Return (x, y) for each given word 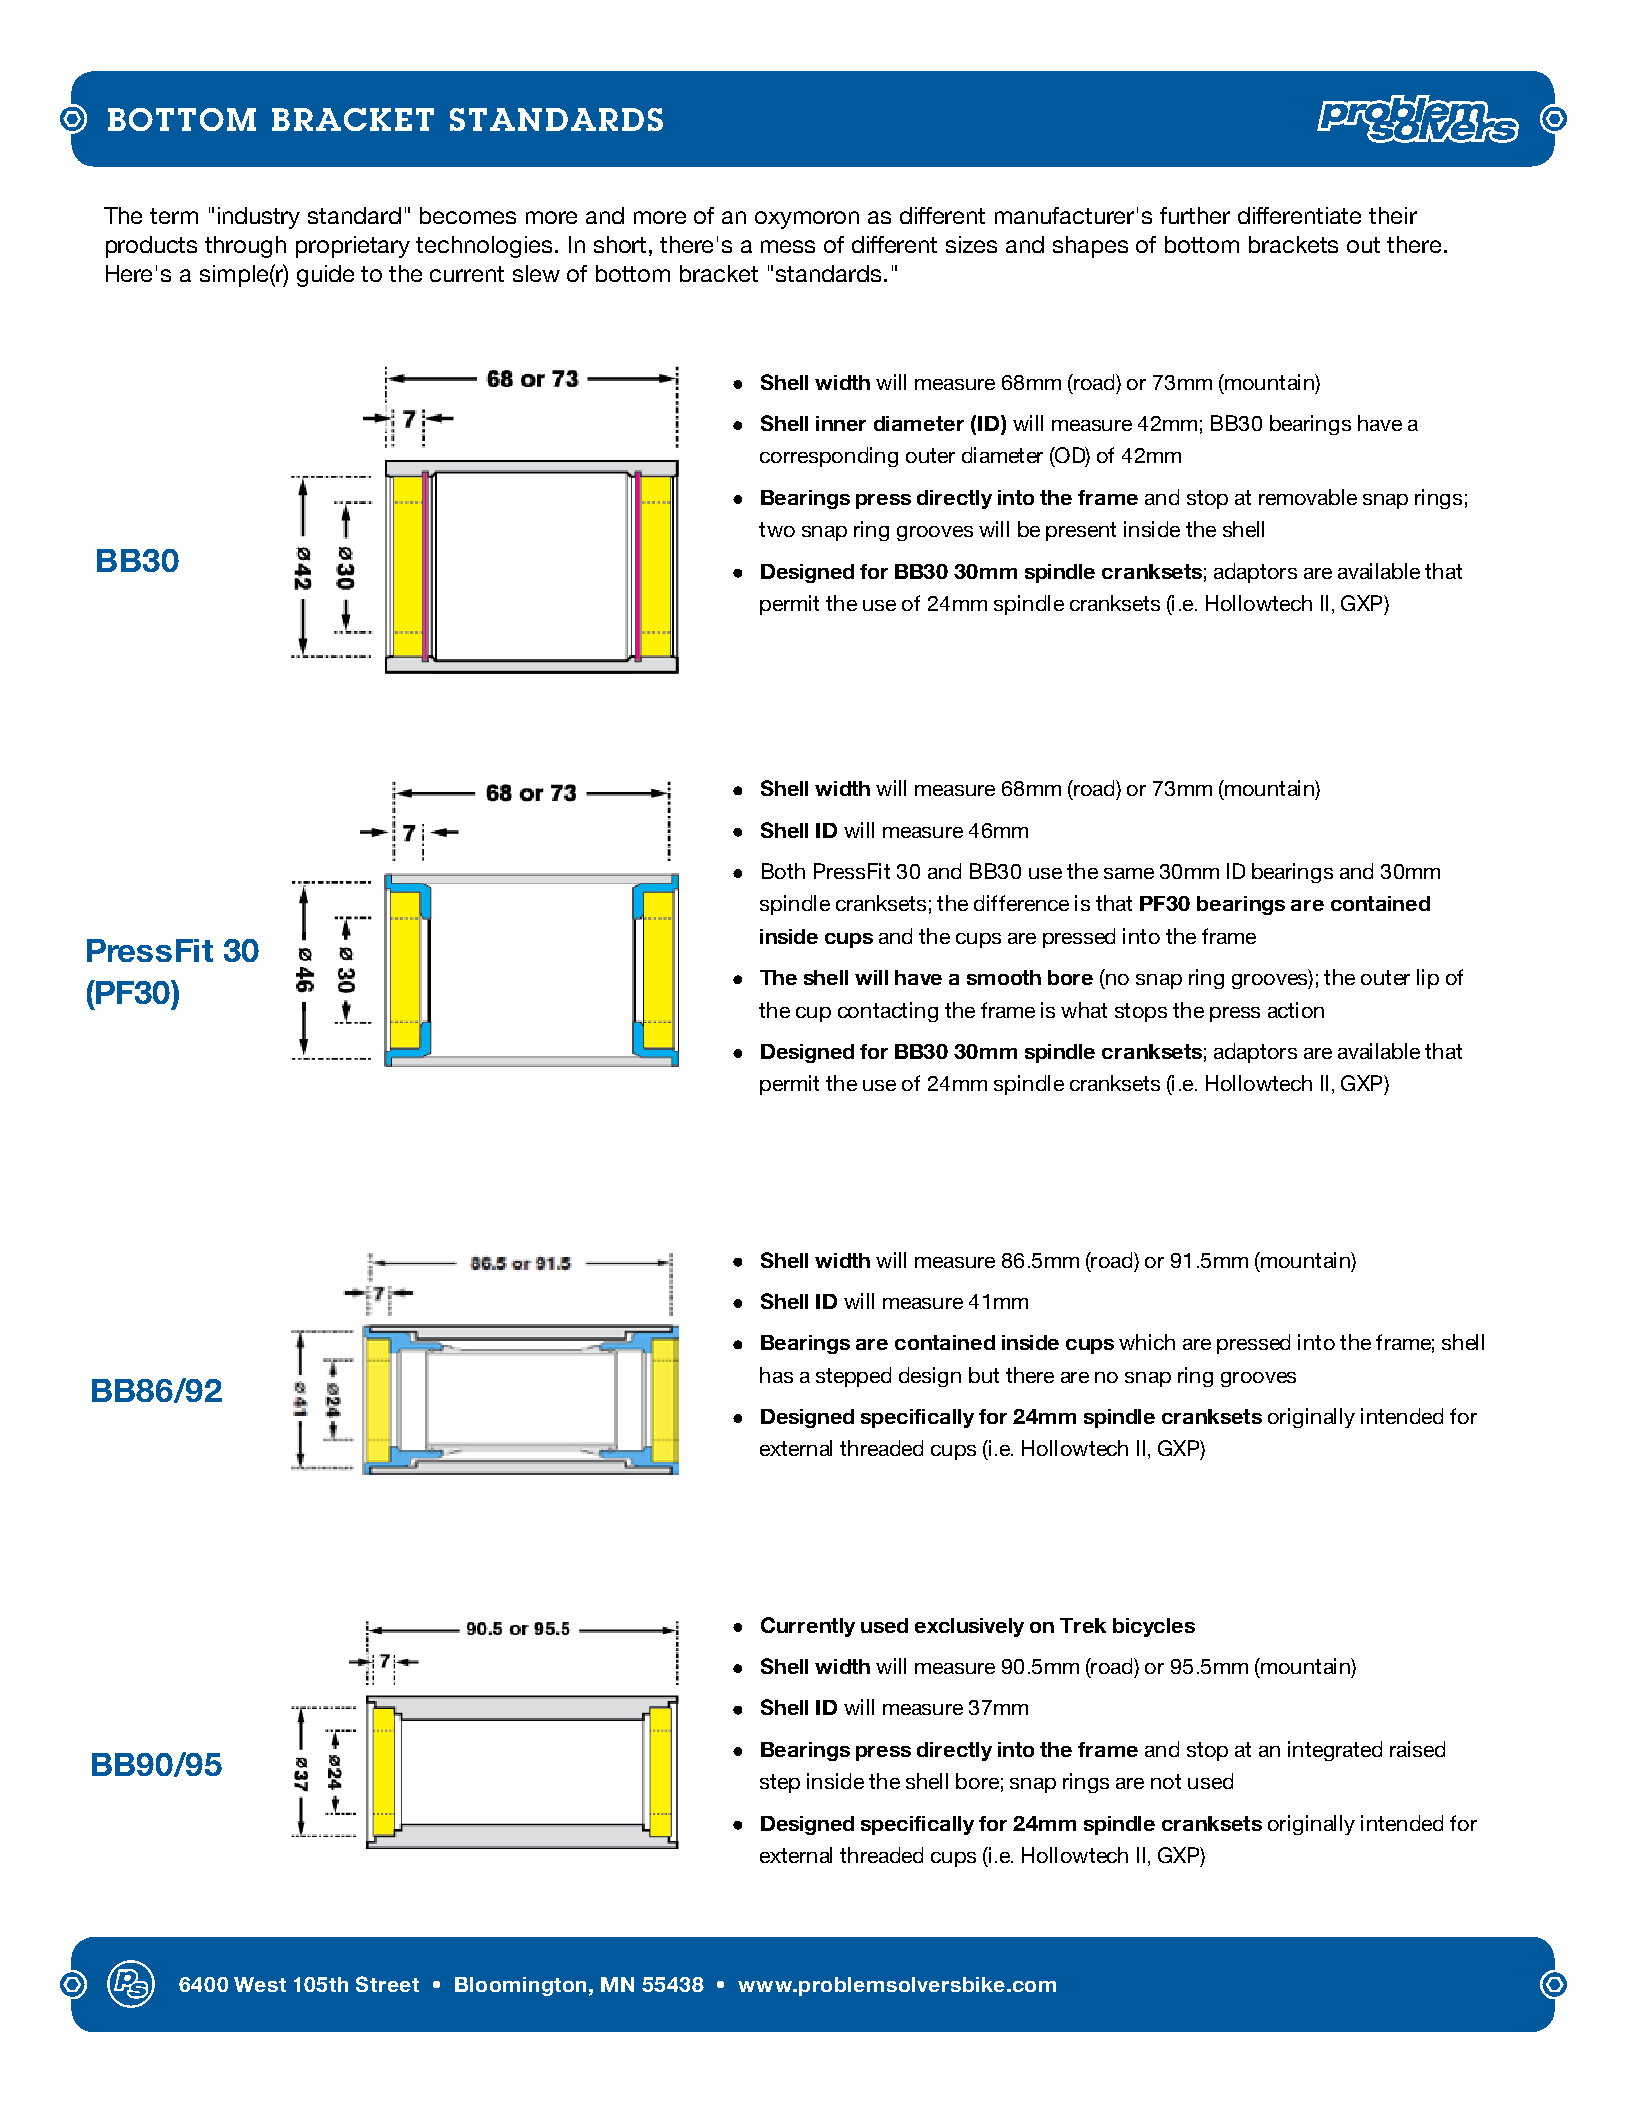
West (260, 1984)
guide (325, 276)
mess (788, 246)
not (1166, 1781)
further (1195, 215)
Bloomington (520, 1986)
